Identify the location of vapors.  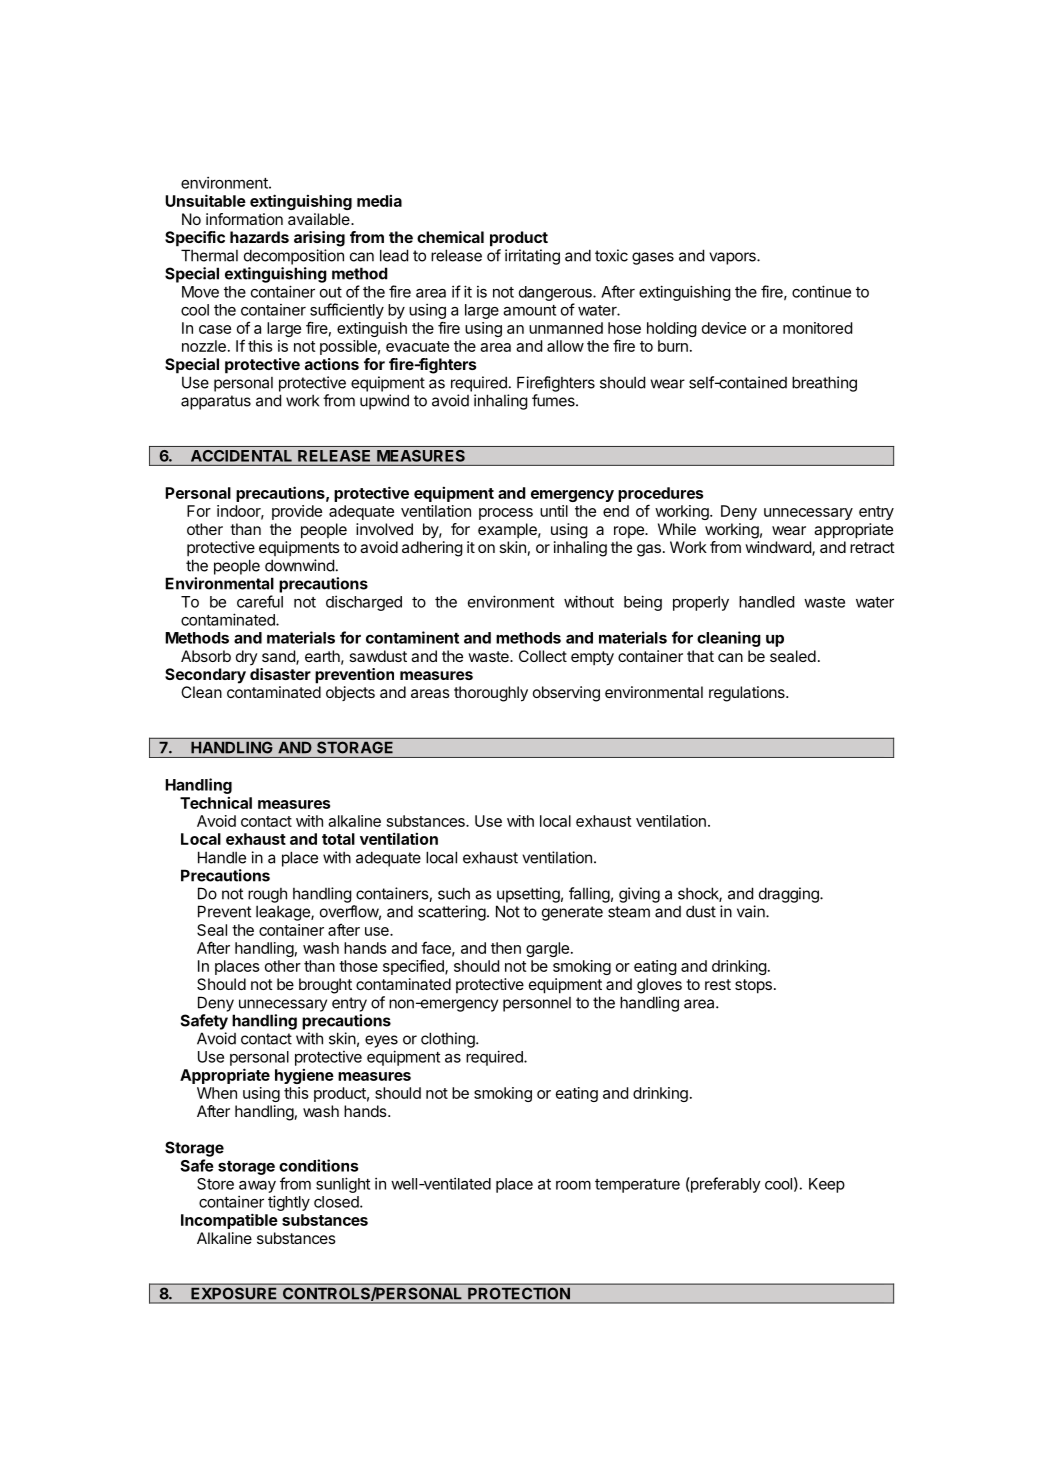
(733, 258).
